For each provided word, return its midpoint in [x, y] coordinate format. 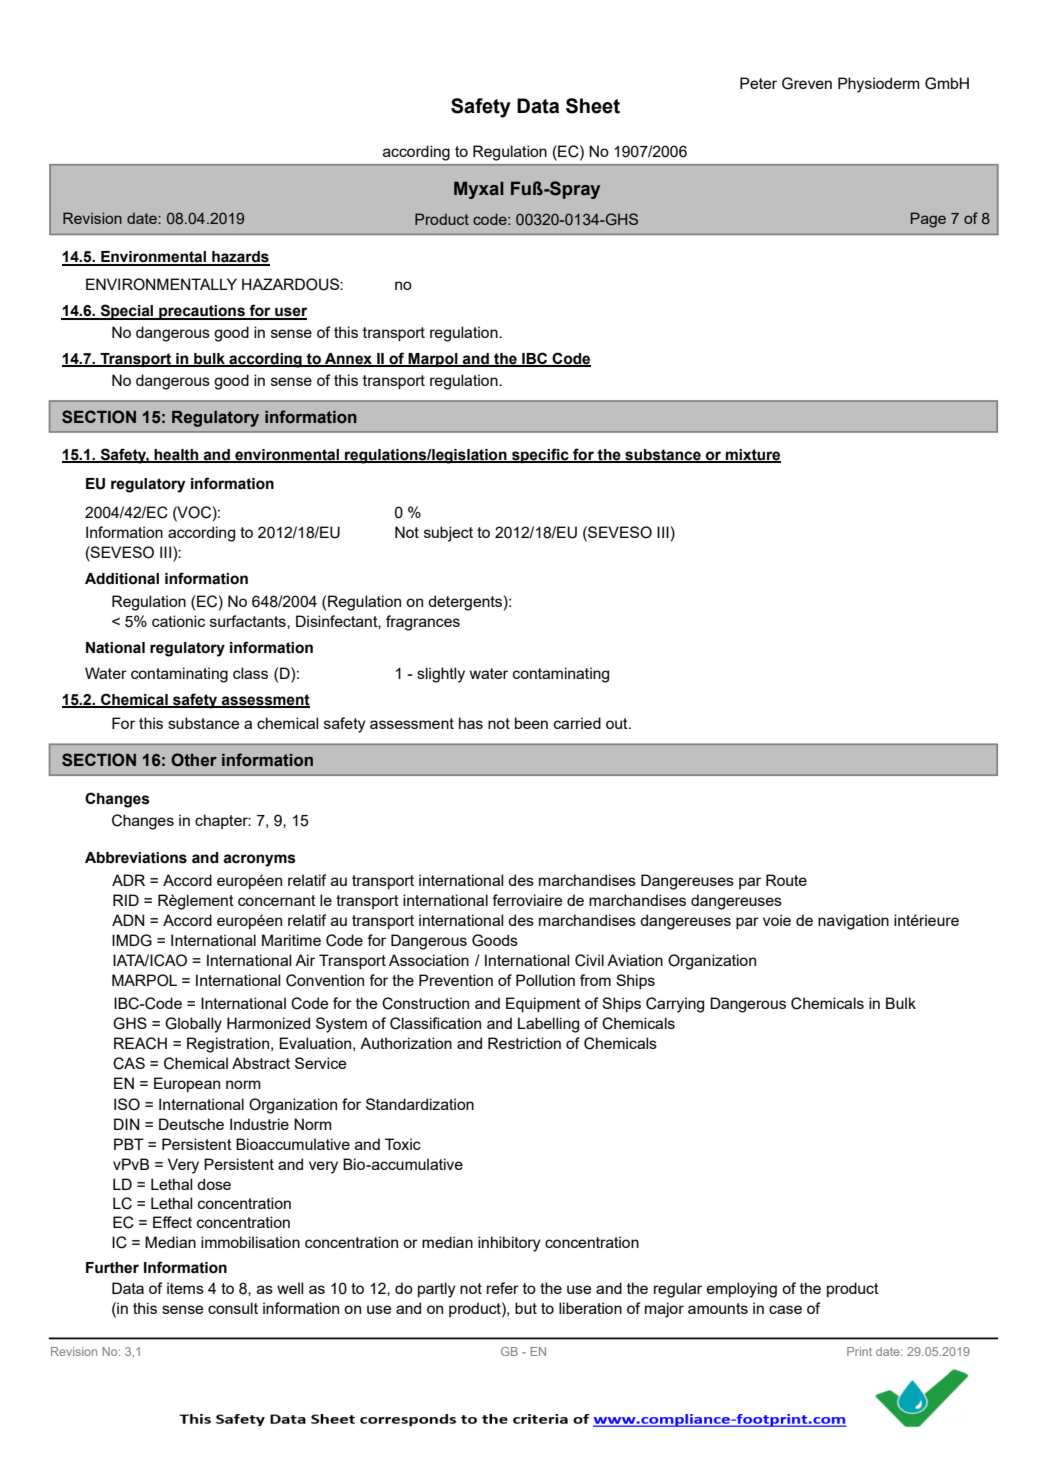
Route [786, 880]
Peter [758, 83]
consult [233, 1308]
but [526, 1308]
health [177, 456]
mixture [752, 456]
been [531, 723]
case [785, 1309]
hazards [240, 258]
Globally [193, 1025]
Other [194, 760]
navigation [853, 922]
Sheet [593, 106]
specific [540, 455]
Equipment [543, 1004]
